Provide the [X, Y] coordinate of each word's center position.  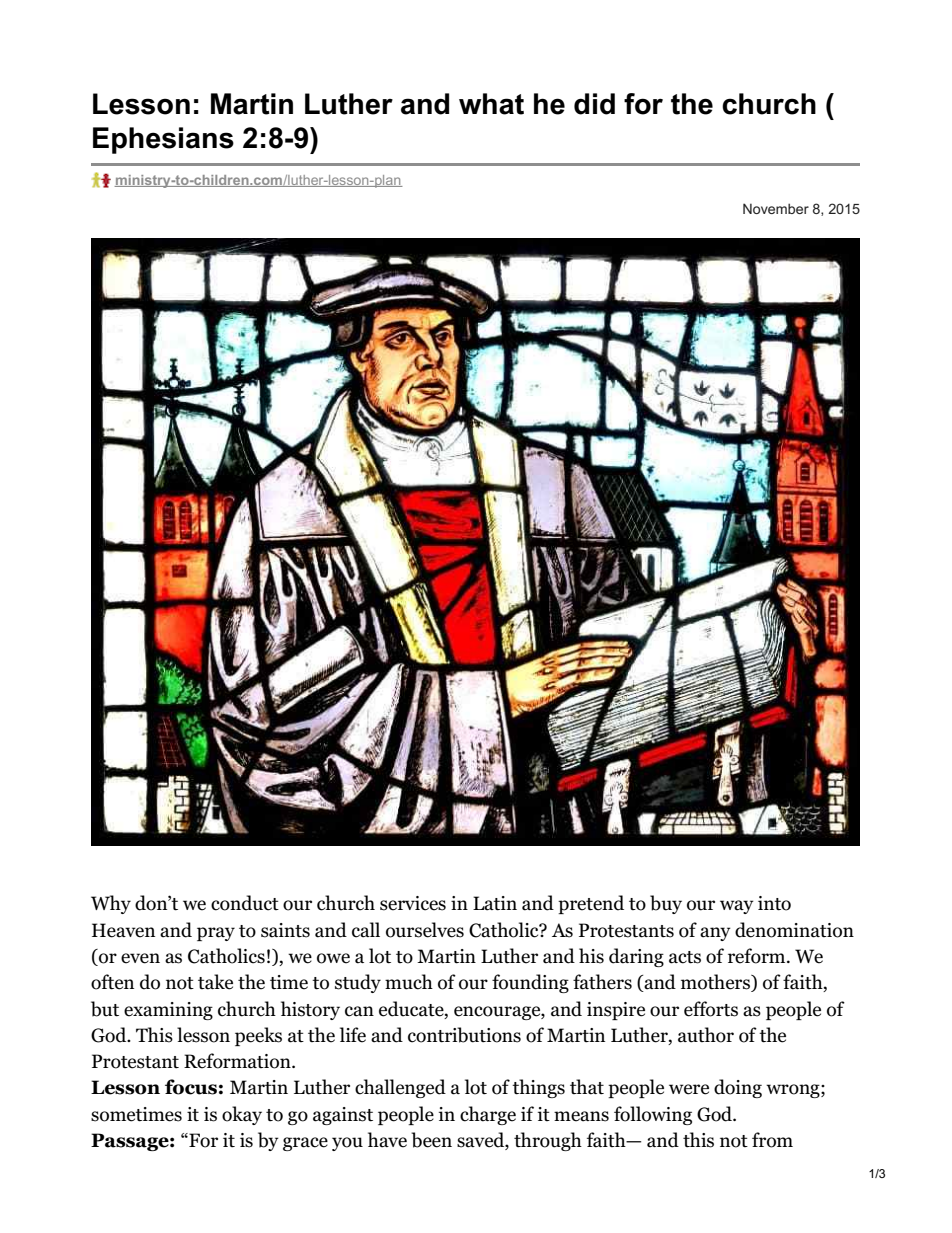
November [776, 208]
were [689, 1089]
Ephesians [163, 140]
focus [191, 1087]
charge [488, 1115]
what [491, 104]
